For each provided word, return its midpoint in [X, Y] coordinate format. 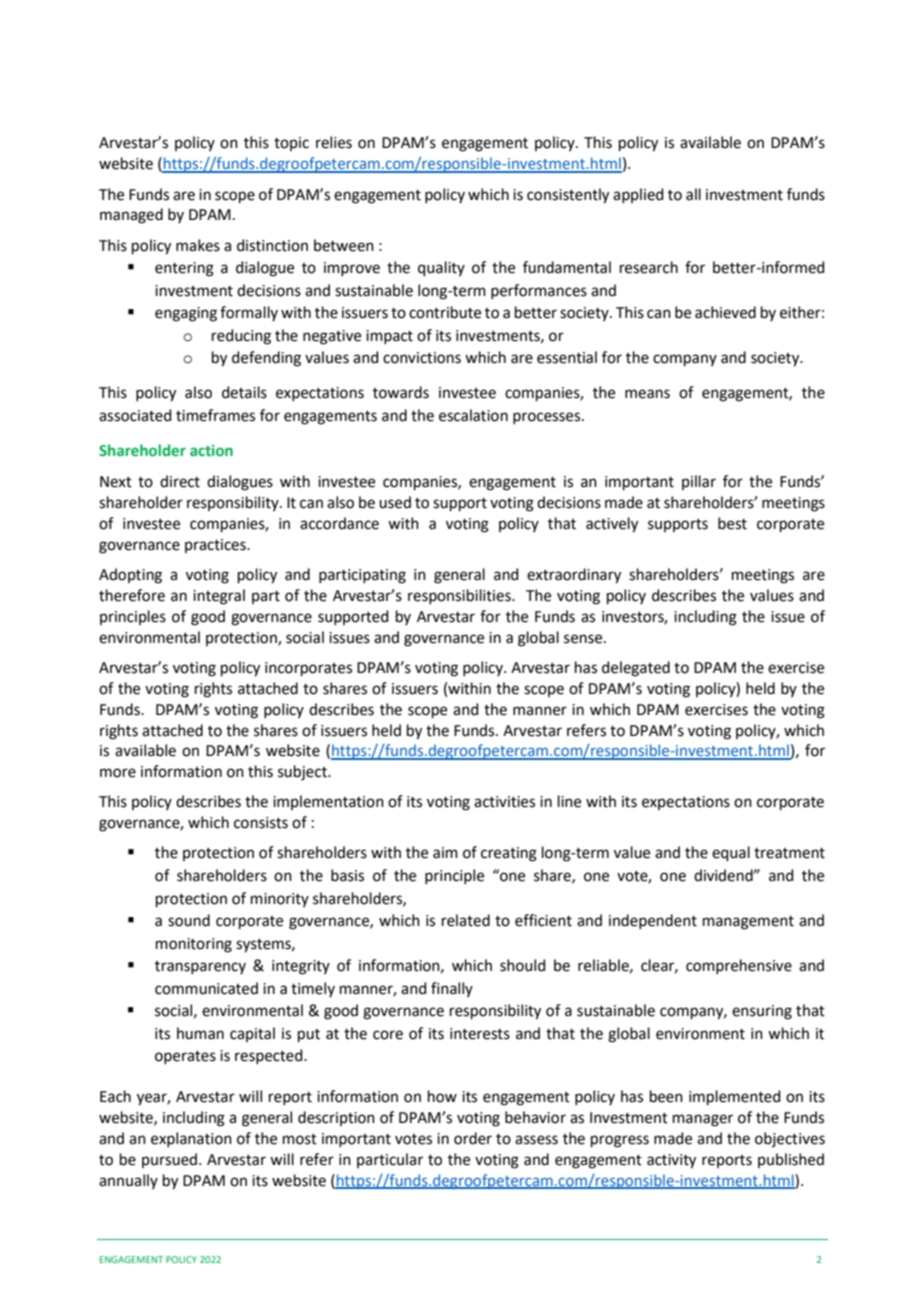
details [244, 392]
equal [731, 853]
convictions [422, 358]
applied [638, 195]
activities [504, 802]
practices [216, 546]
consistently [568, 196]
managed [131, 216]
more [118, 773]
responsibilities [460, 596]
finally [452, 989]
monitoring [194, 945]
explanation [191, 1139]
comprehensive [739, 966]
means [647, 394]
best [732, 523]
